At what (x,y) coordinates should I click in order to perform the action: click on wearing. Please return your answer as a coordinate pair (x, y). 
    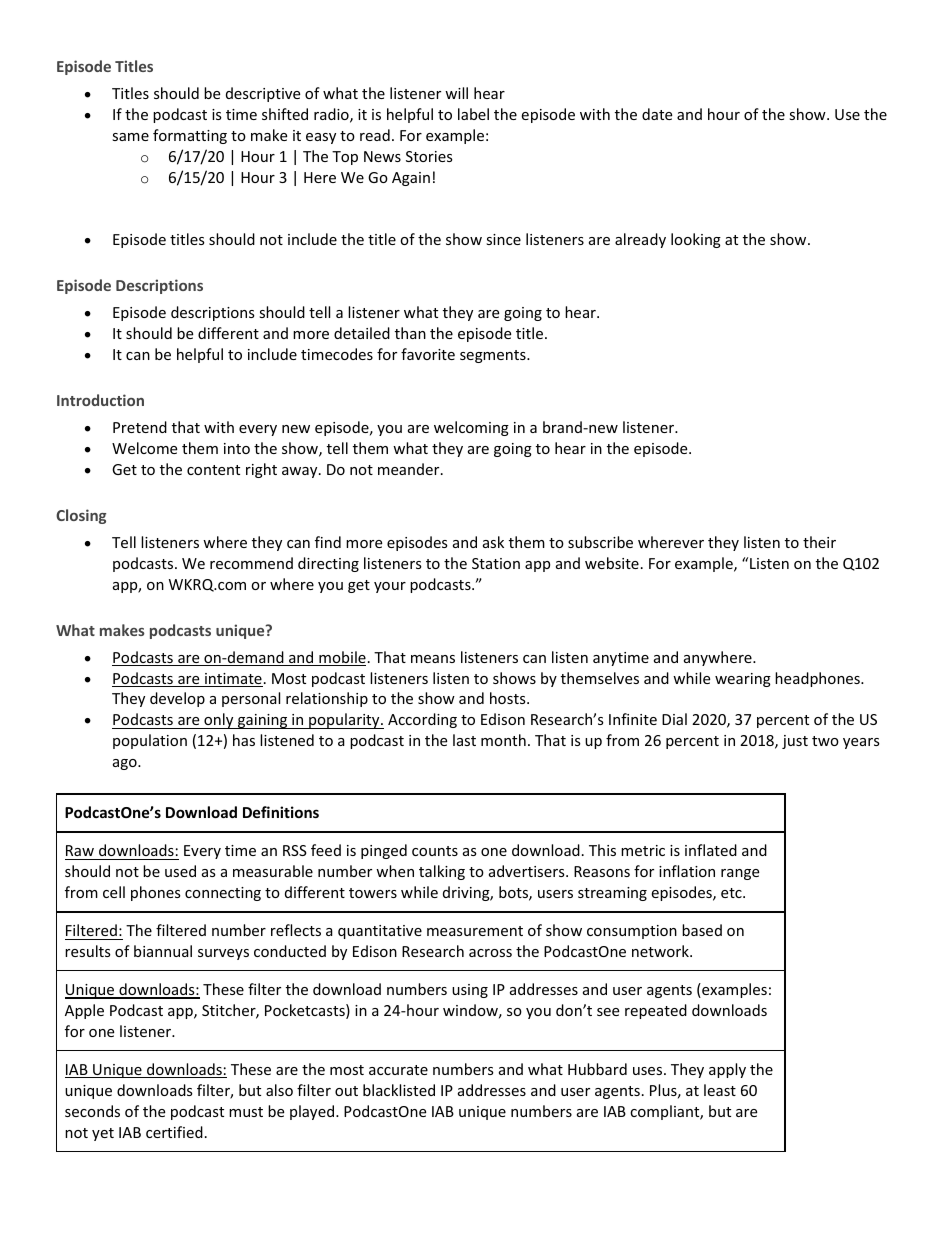
    Looking at the image, I should click on (743, 680).
